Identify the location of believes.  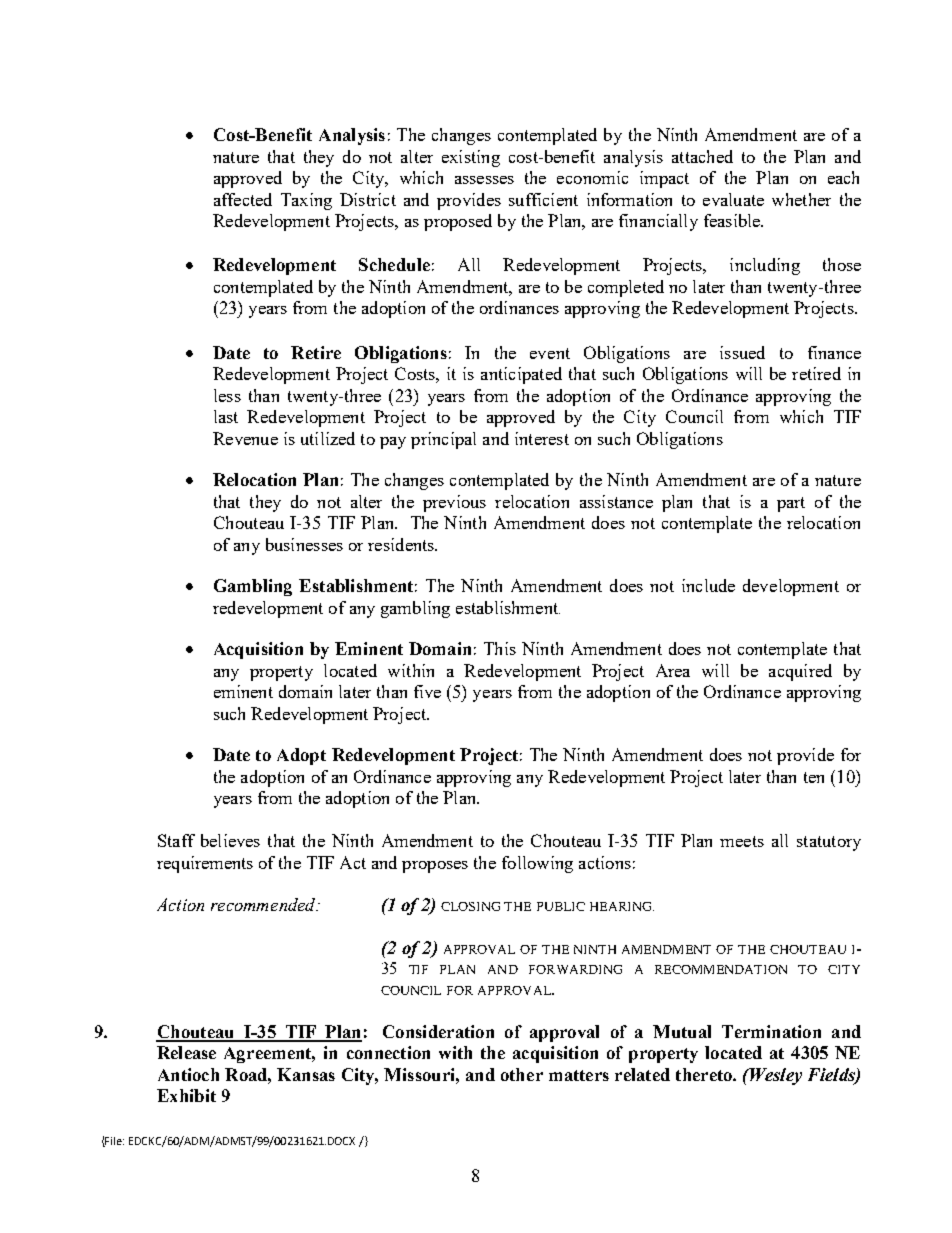
(230, 840).
